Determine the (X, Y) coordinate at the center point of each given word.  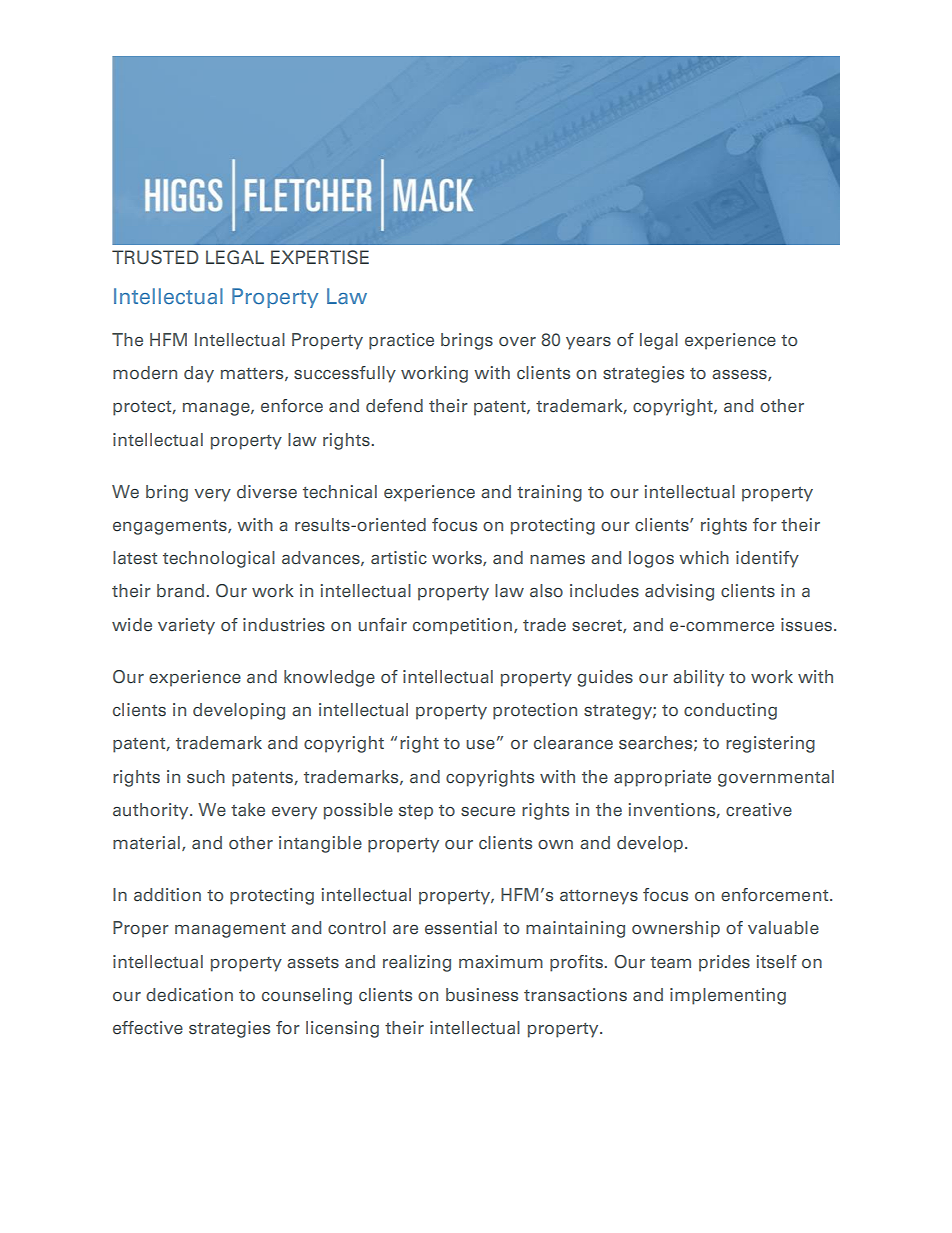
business (482, 995)
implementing (728, 996)
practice (401, 341)
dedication (189, 995)
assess (740, 375)
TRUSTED (155, 257)
